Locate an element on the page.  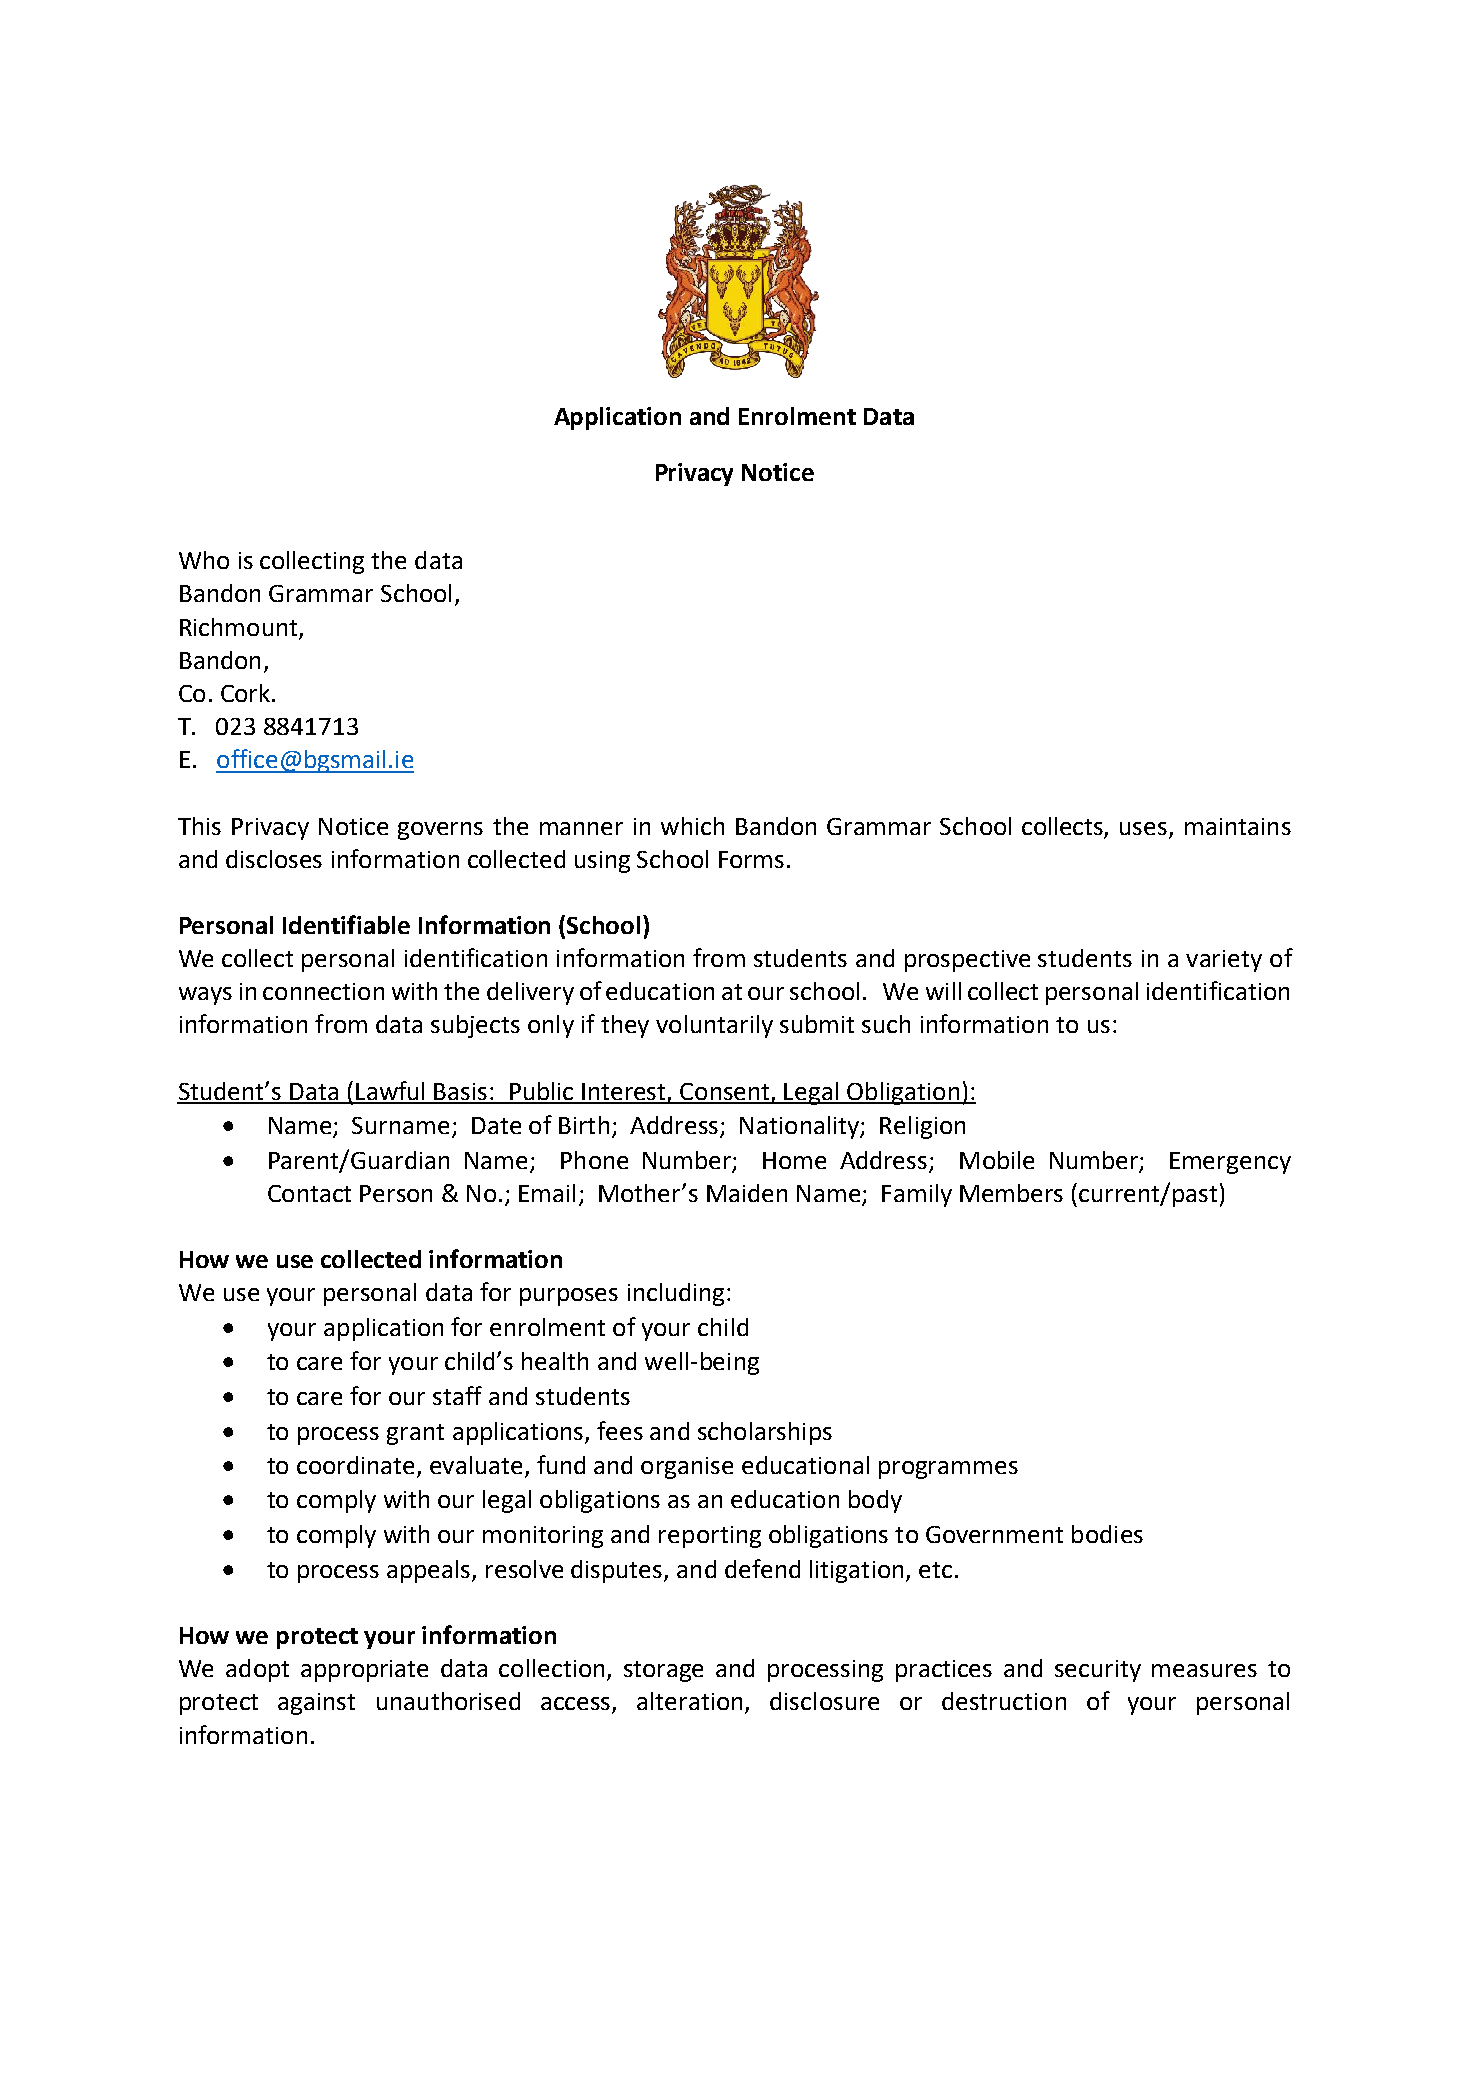
Who is located at coordinates (204, 560).
